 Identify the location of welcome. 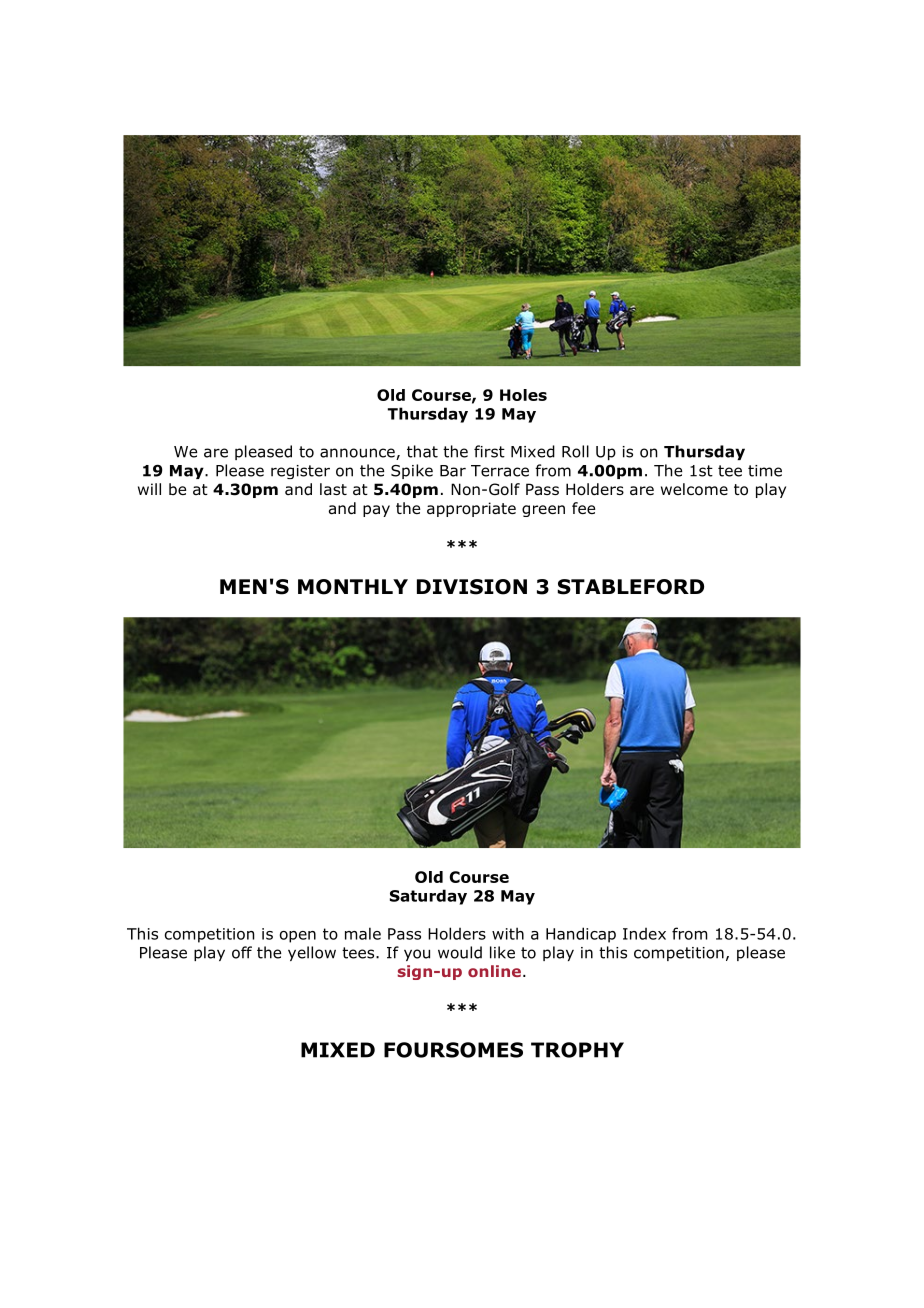
(694, 489).
